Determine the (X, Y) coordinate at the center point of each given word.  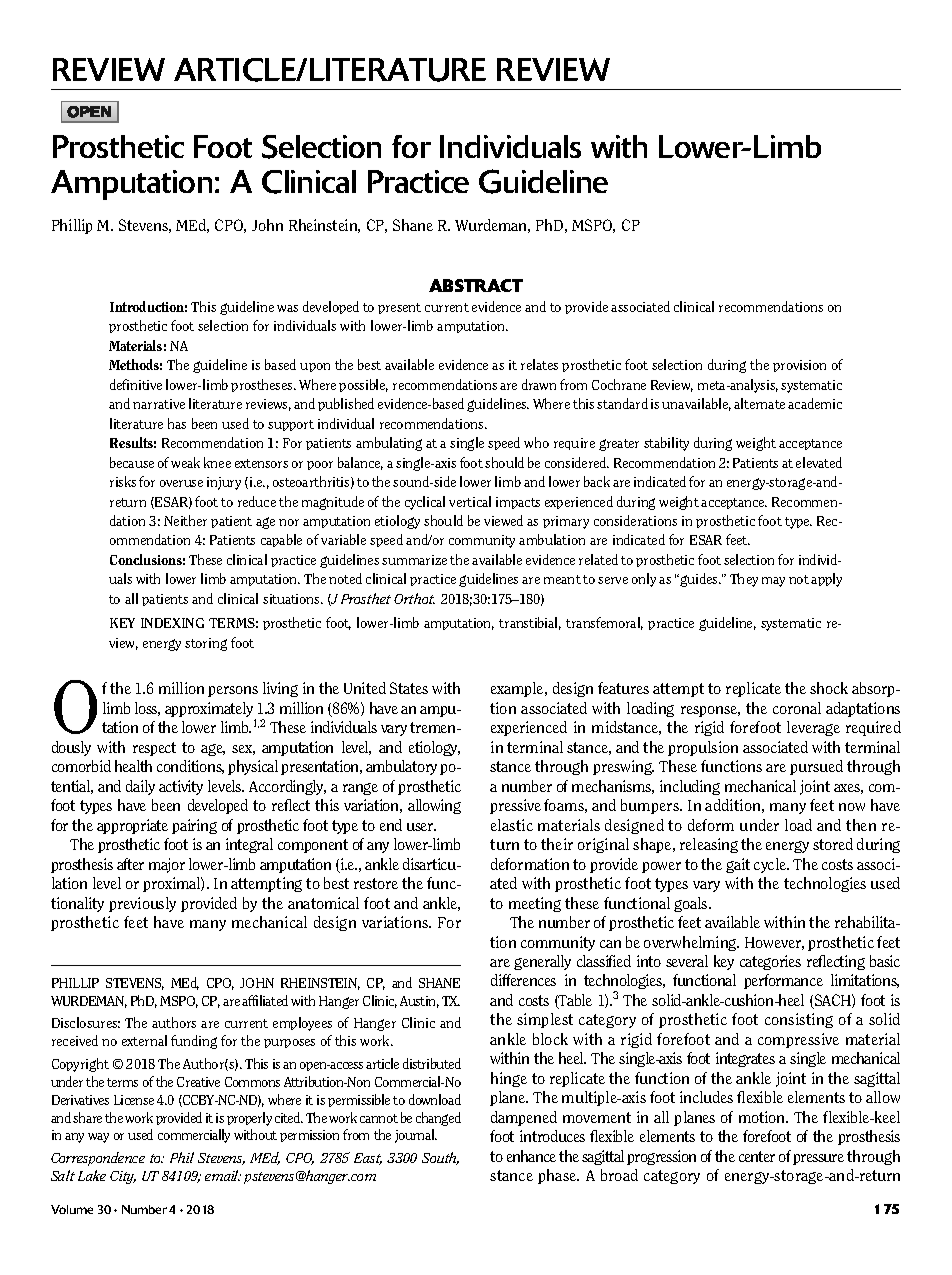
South (440, 1158)
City (123, 1177)
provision (799, 366)
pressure (818, 1159)
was (287, 308)
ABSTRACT (476, 285)
